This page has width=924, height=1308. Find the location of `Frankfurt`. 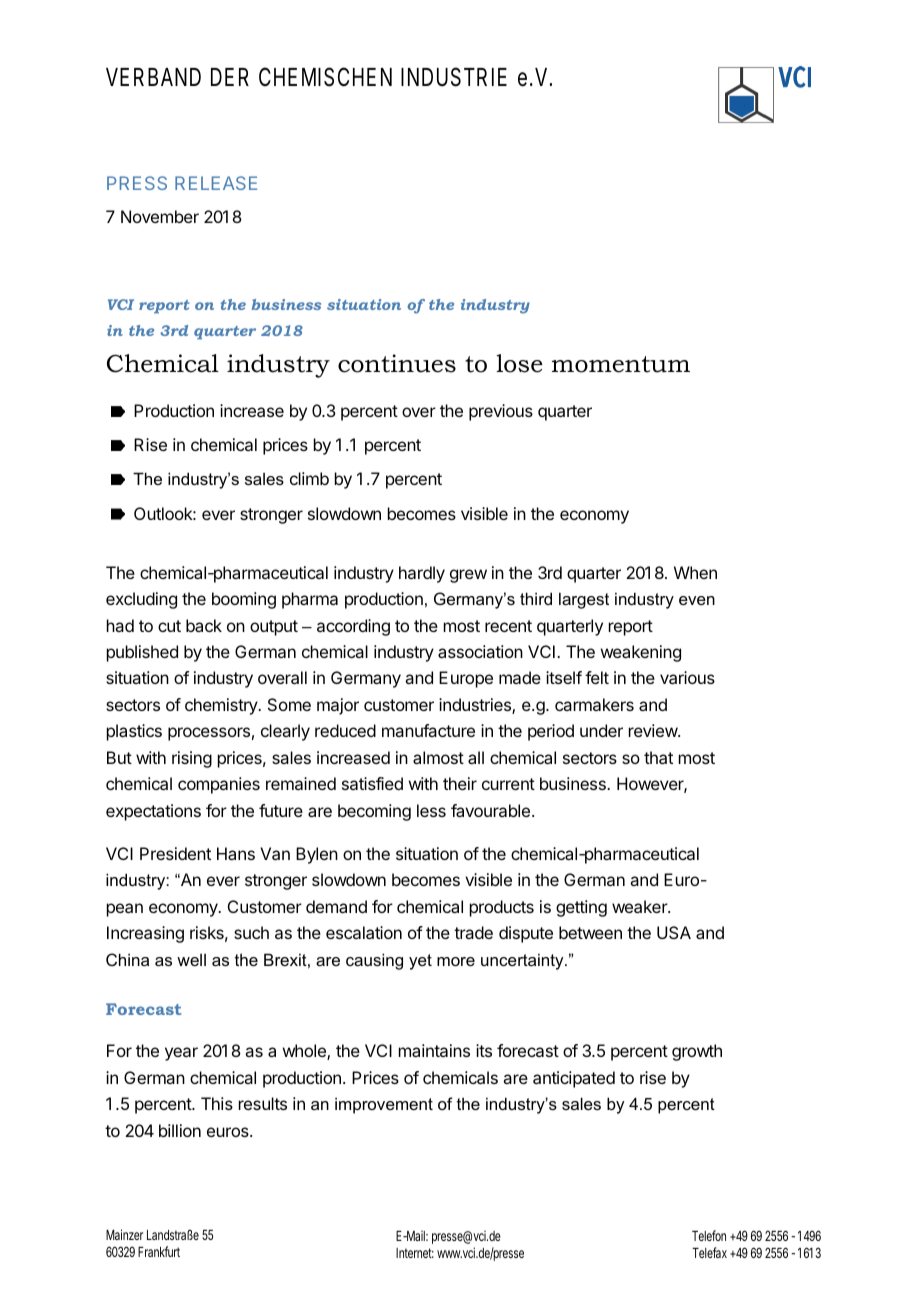

Frankfurt is located at coordinates (159, 1251).
